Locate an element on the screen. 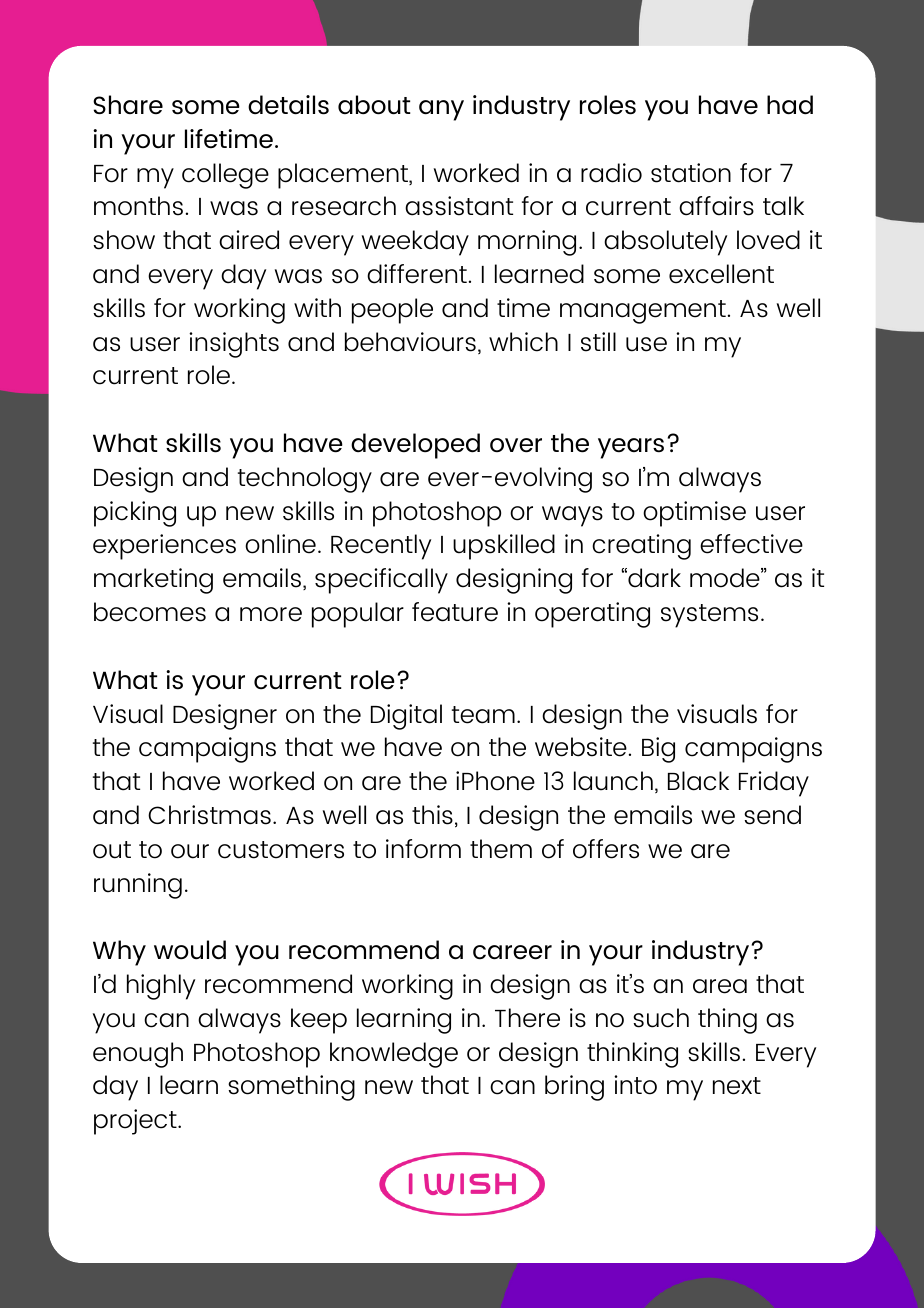 This screenshot has width=924, height=1308. years is located at coordinates (631, 448).
